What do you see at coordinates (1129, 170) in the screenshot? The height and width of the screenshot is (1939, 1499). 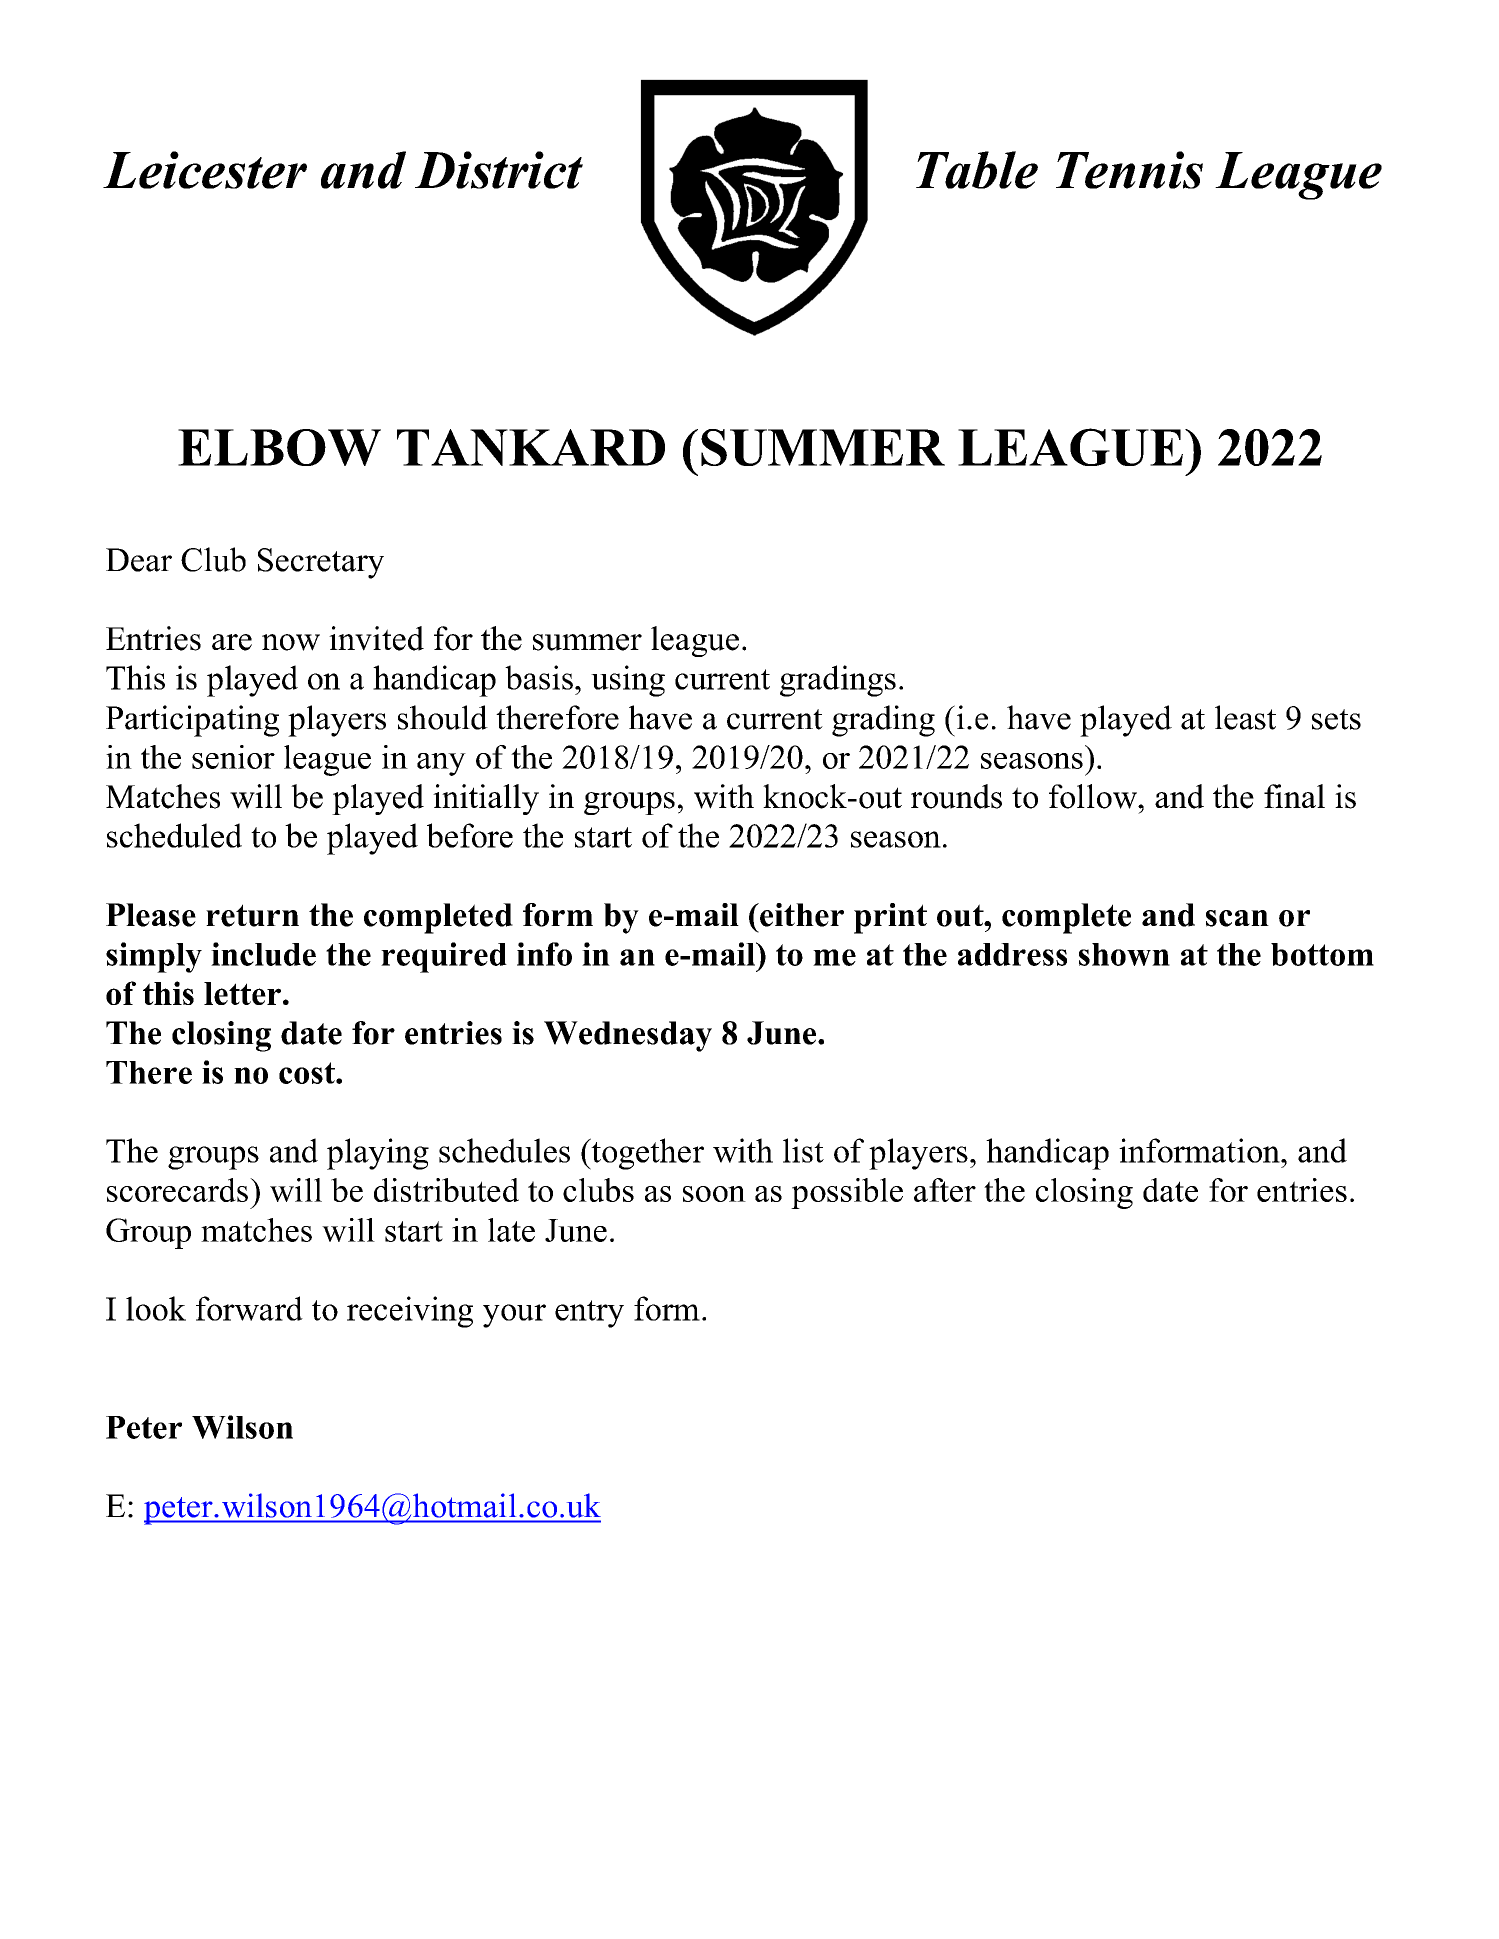 I see `Tennis` at bounding box center [1129, 170].
